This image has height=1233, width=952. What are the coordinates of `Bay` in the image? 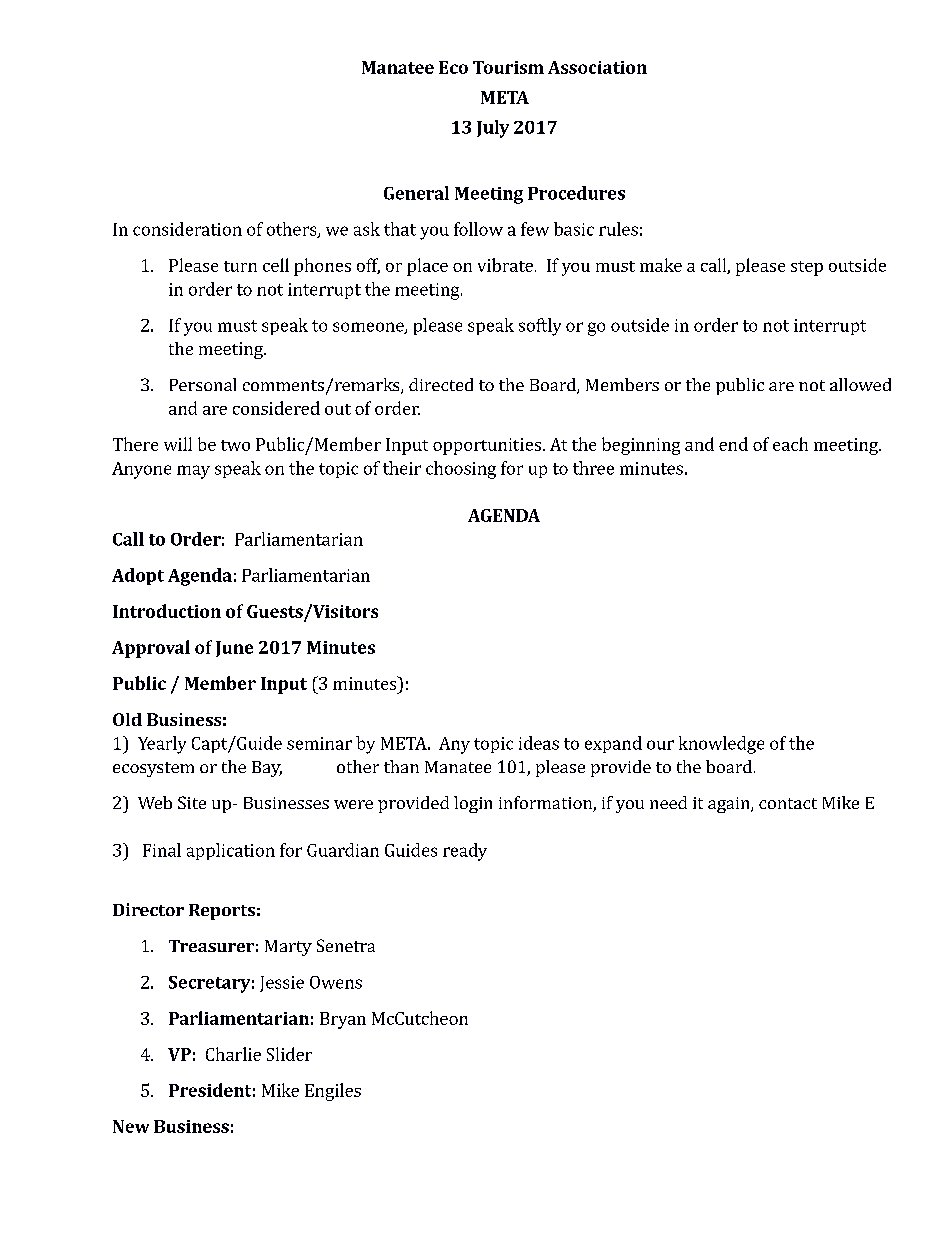 It's located at (267, 769).
